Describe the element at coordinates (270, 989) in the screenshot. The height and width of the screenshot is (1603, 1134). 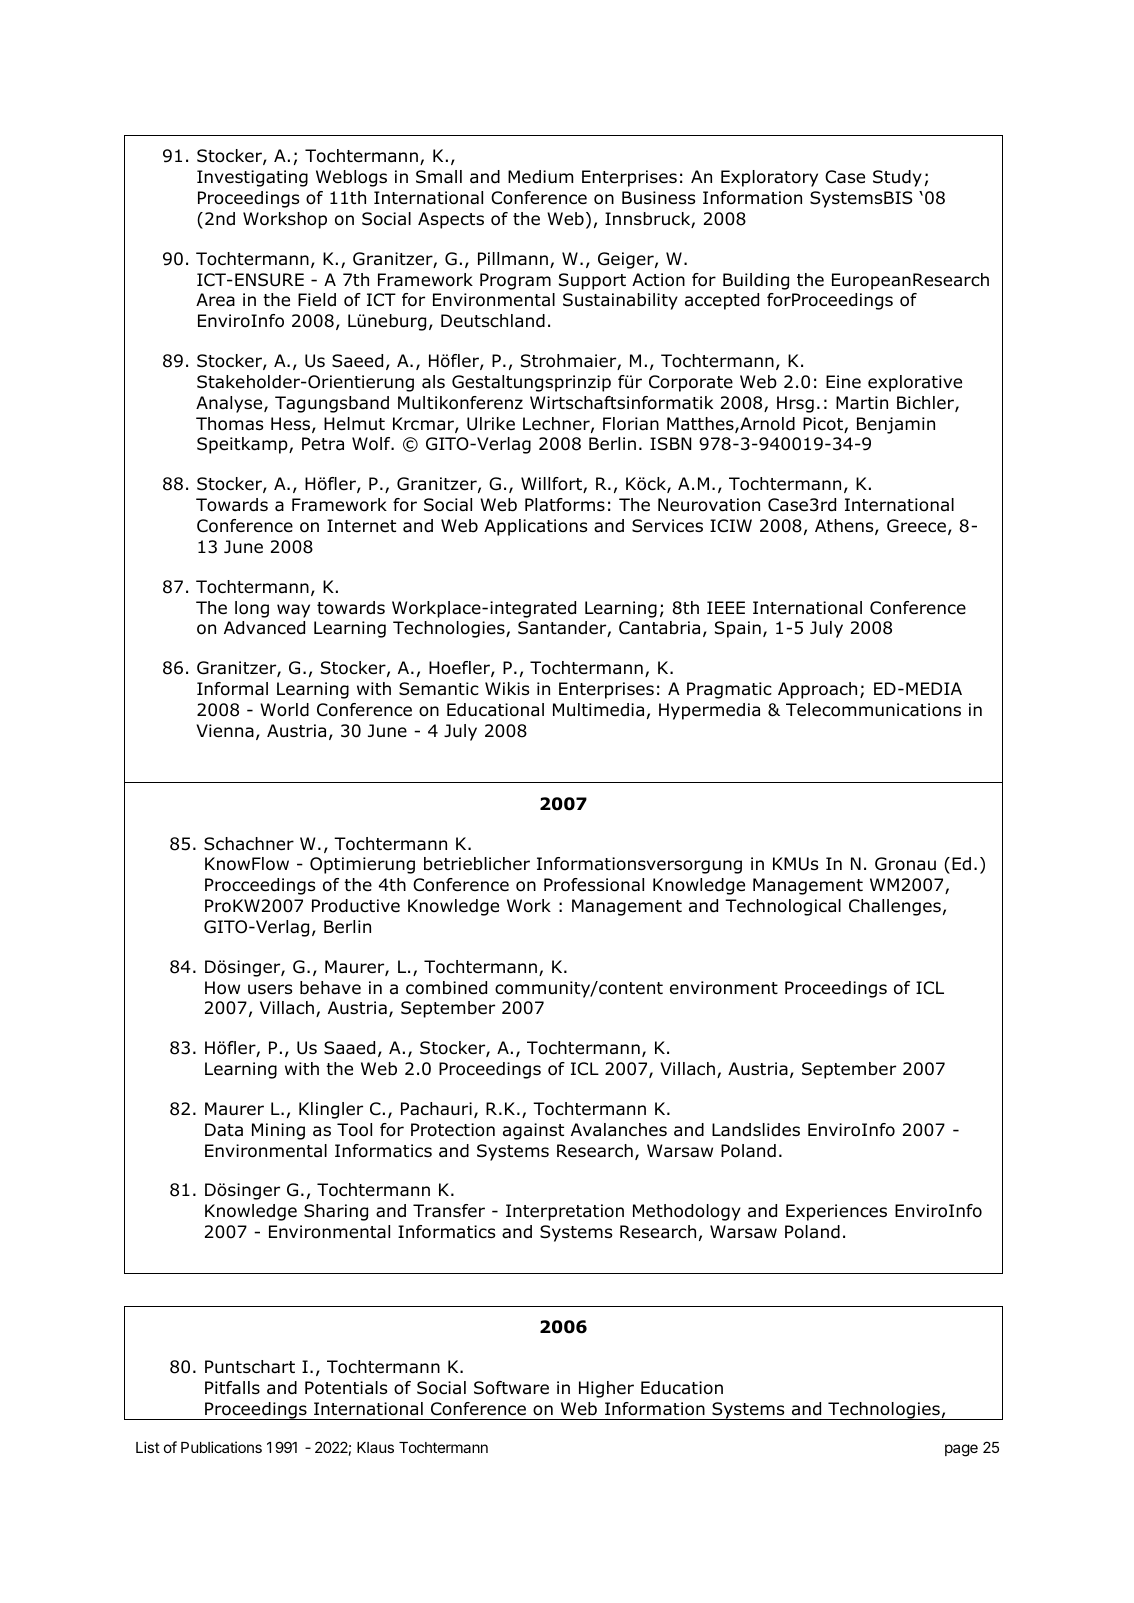
I see `users` at that location.
